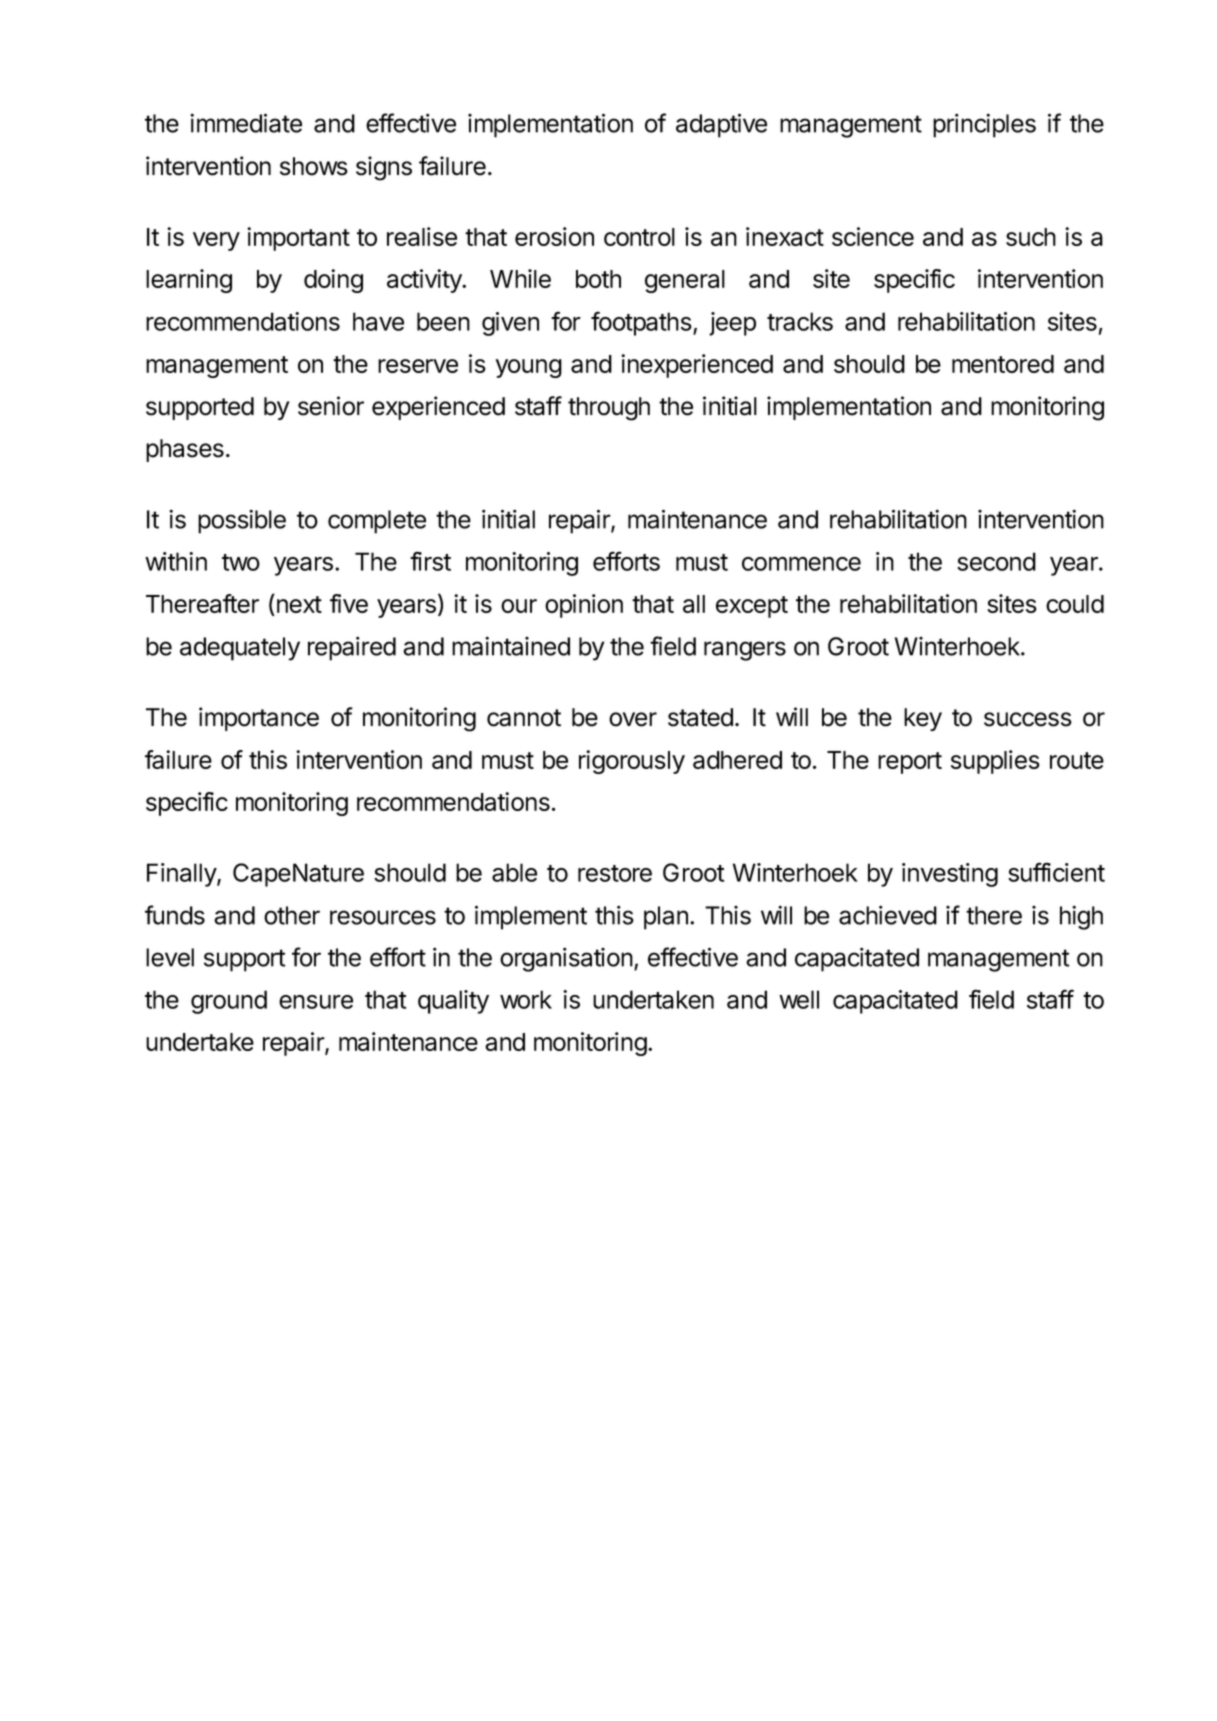  What do you see at coordinates (721, 125) in the screenshot?
I see `adaptive` at bounding box center [721, 125].
